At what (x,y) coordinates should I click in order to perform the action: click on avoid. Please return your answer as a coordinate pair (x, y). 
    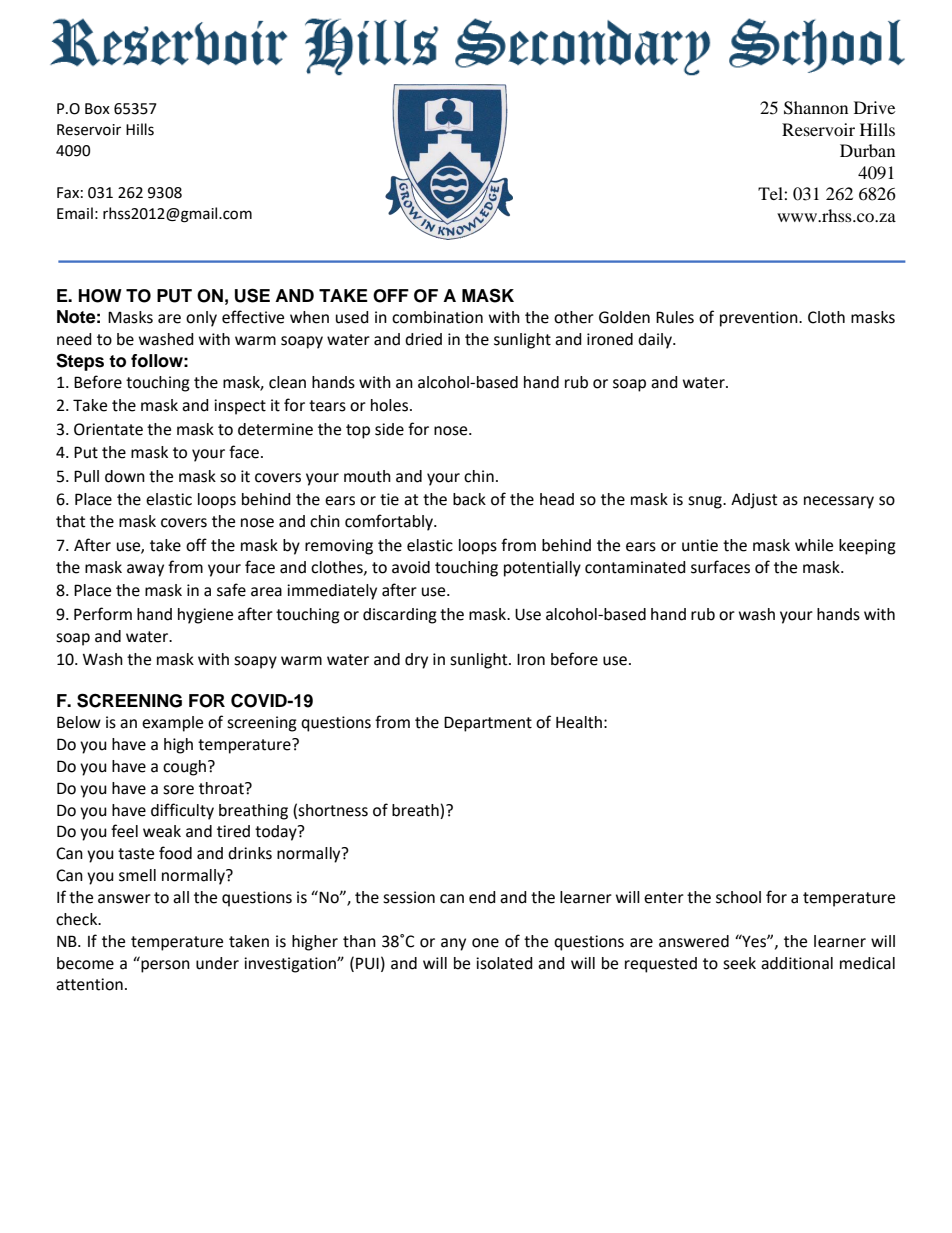
    Looking at the image, I should click on (411, 567).
